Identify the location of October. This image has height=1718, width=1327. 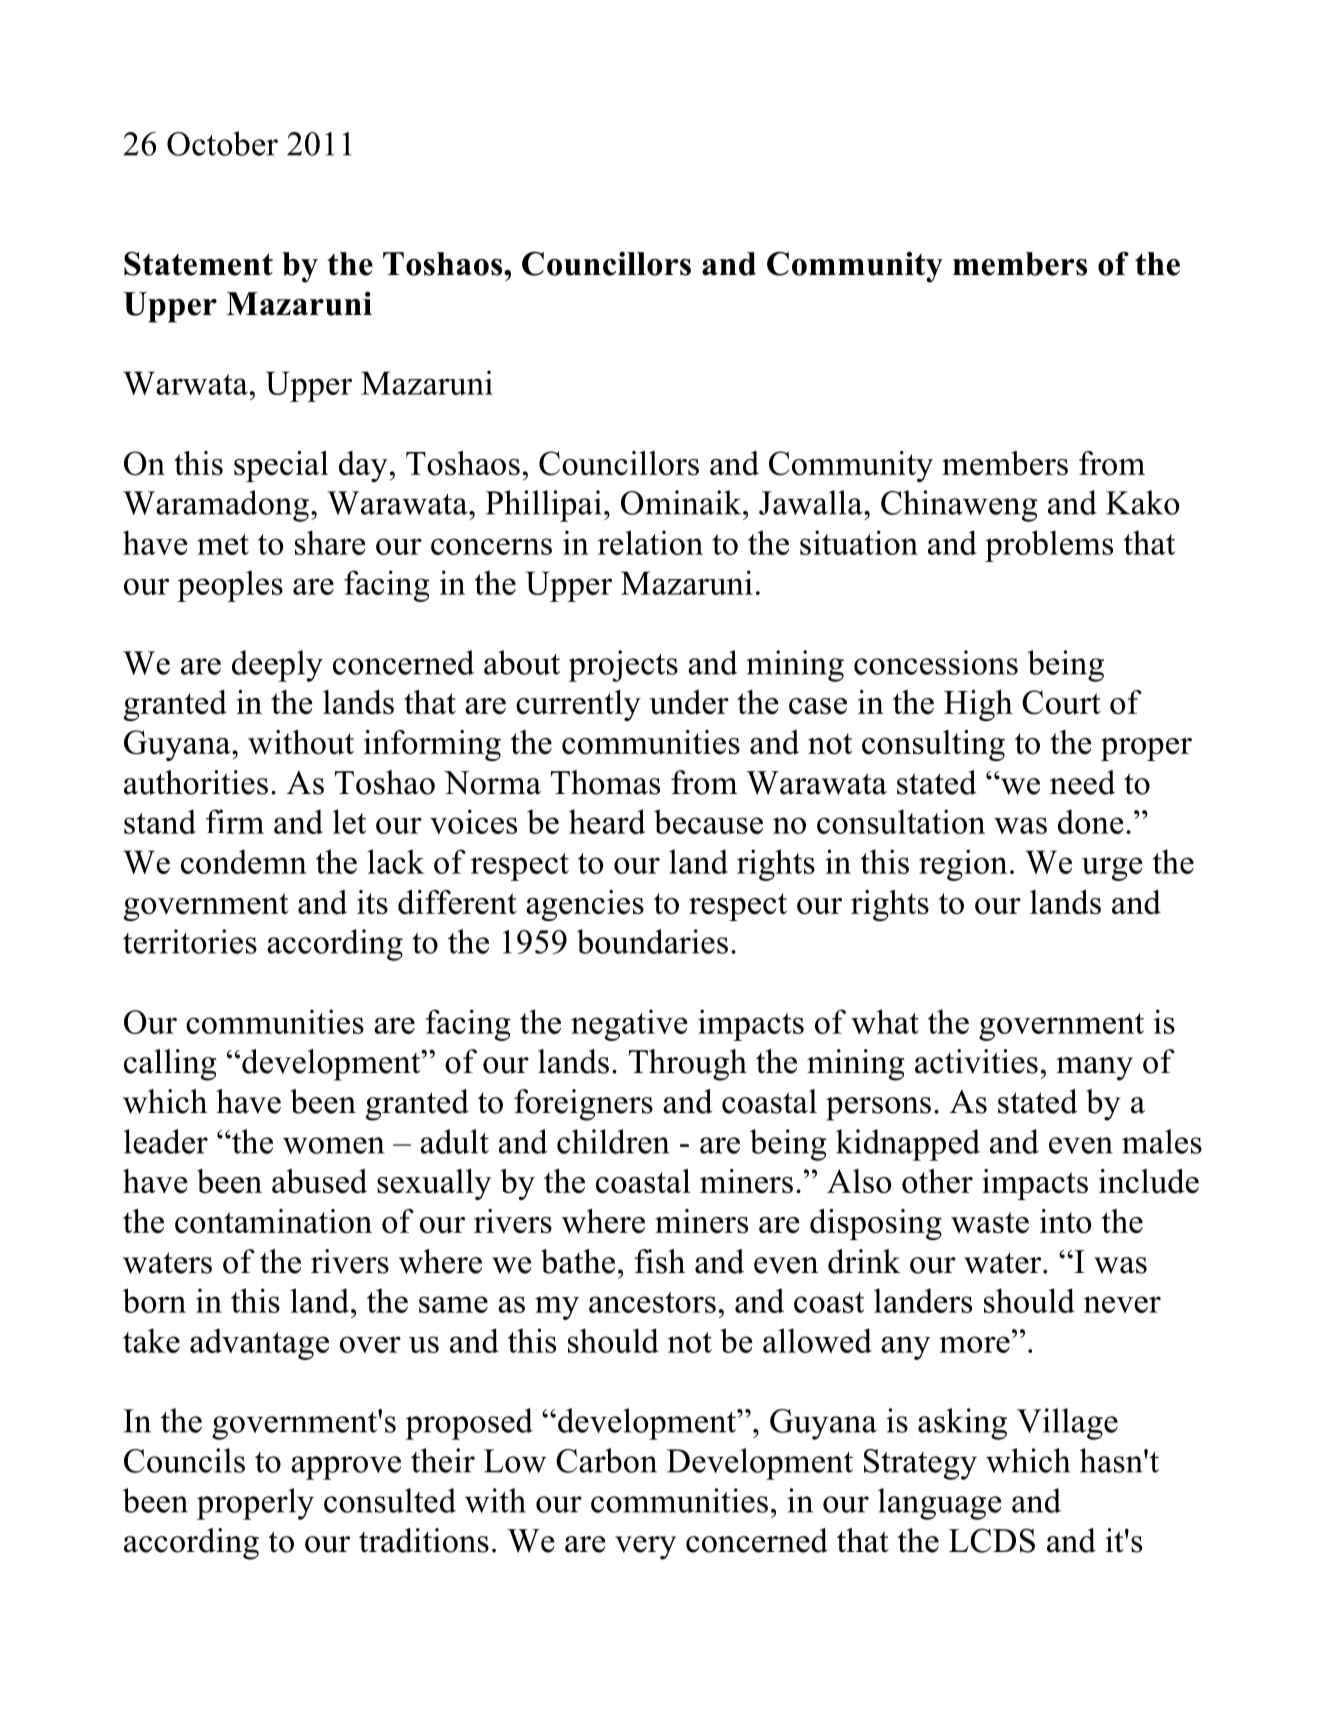
(222, 143).
